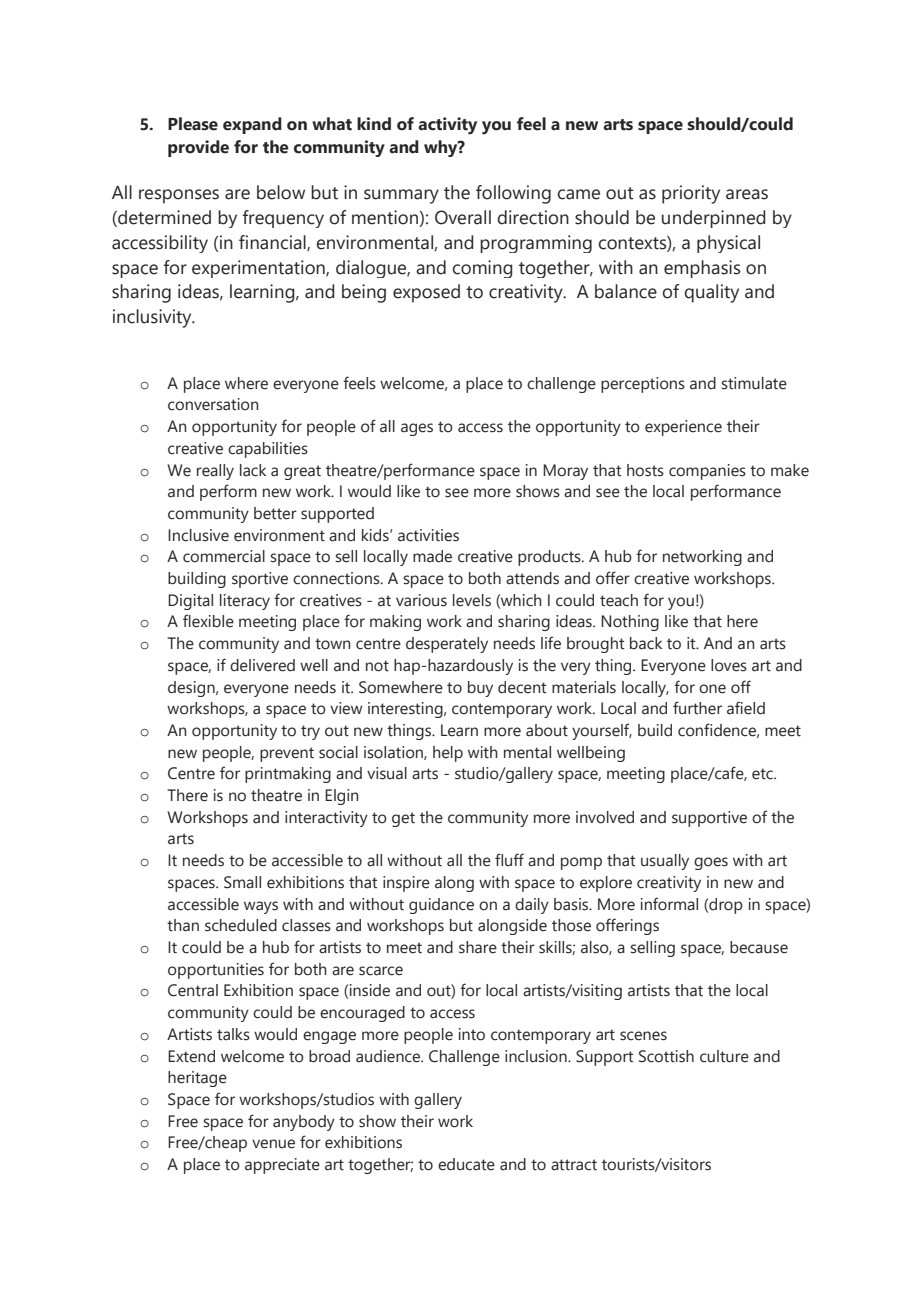 Image resolution: width=924 pixels, height=1308 pixels. Describe the element at coordinates (691, 194) in the image. I see `priority` at that location.
